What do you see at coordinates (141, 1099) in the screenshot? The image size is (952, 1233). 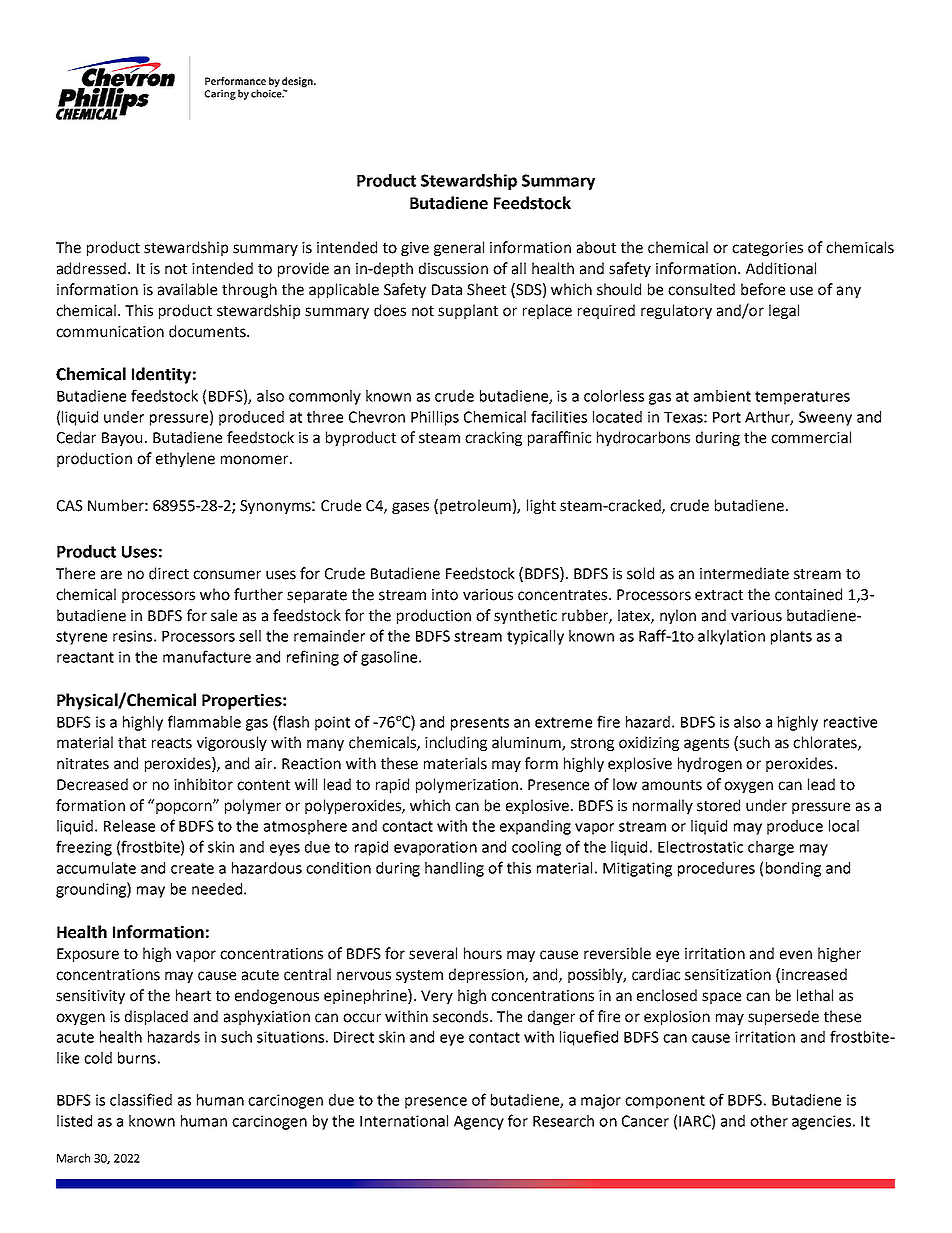 I see `classified` at bounding box center [141, 1099].
